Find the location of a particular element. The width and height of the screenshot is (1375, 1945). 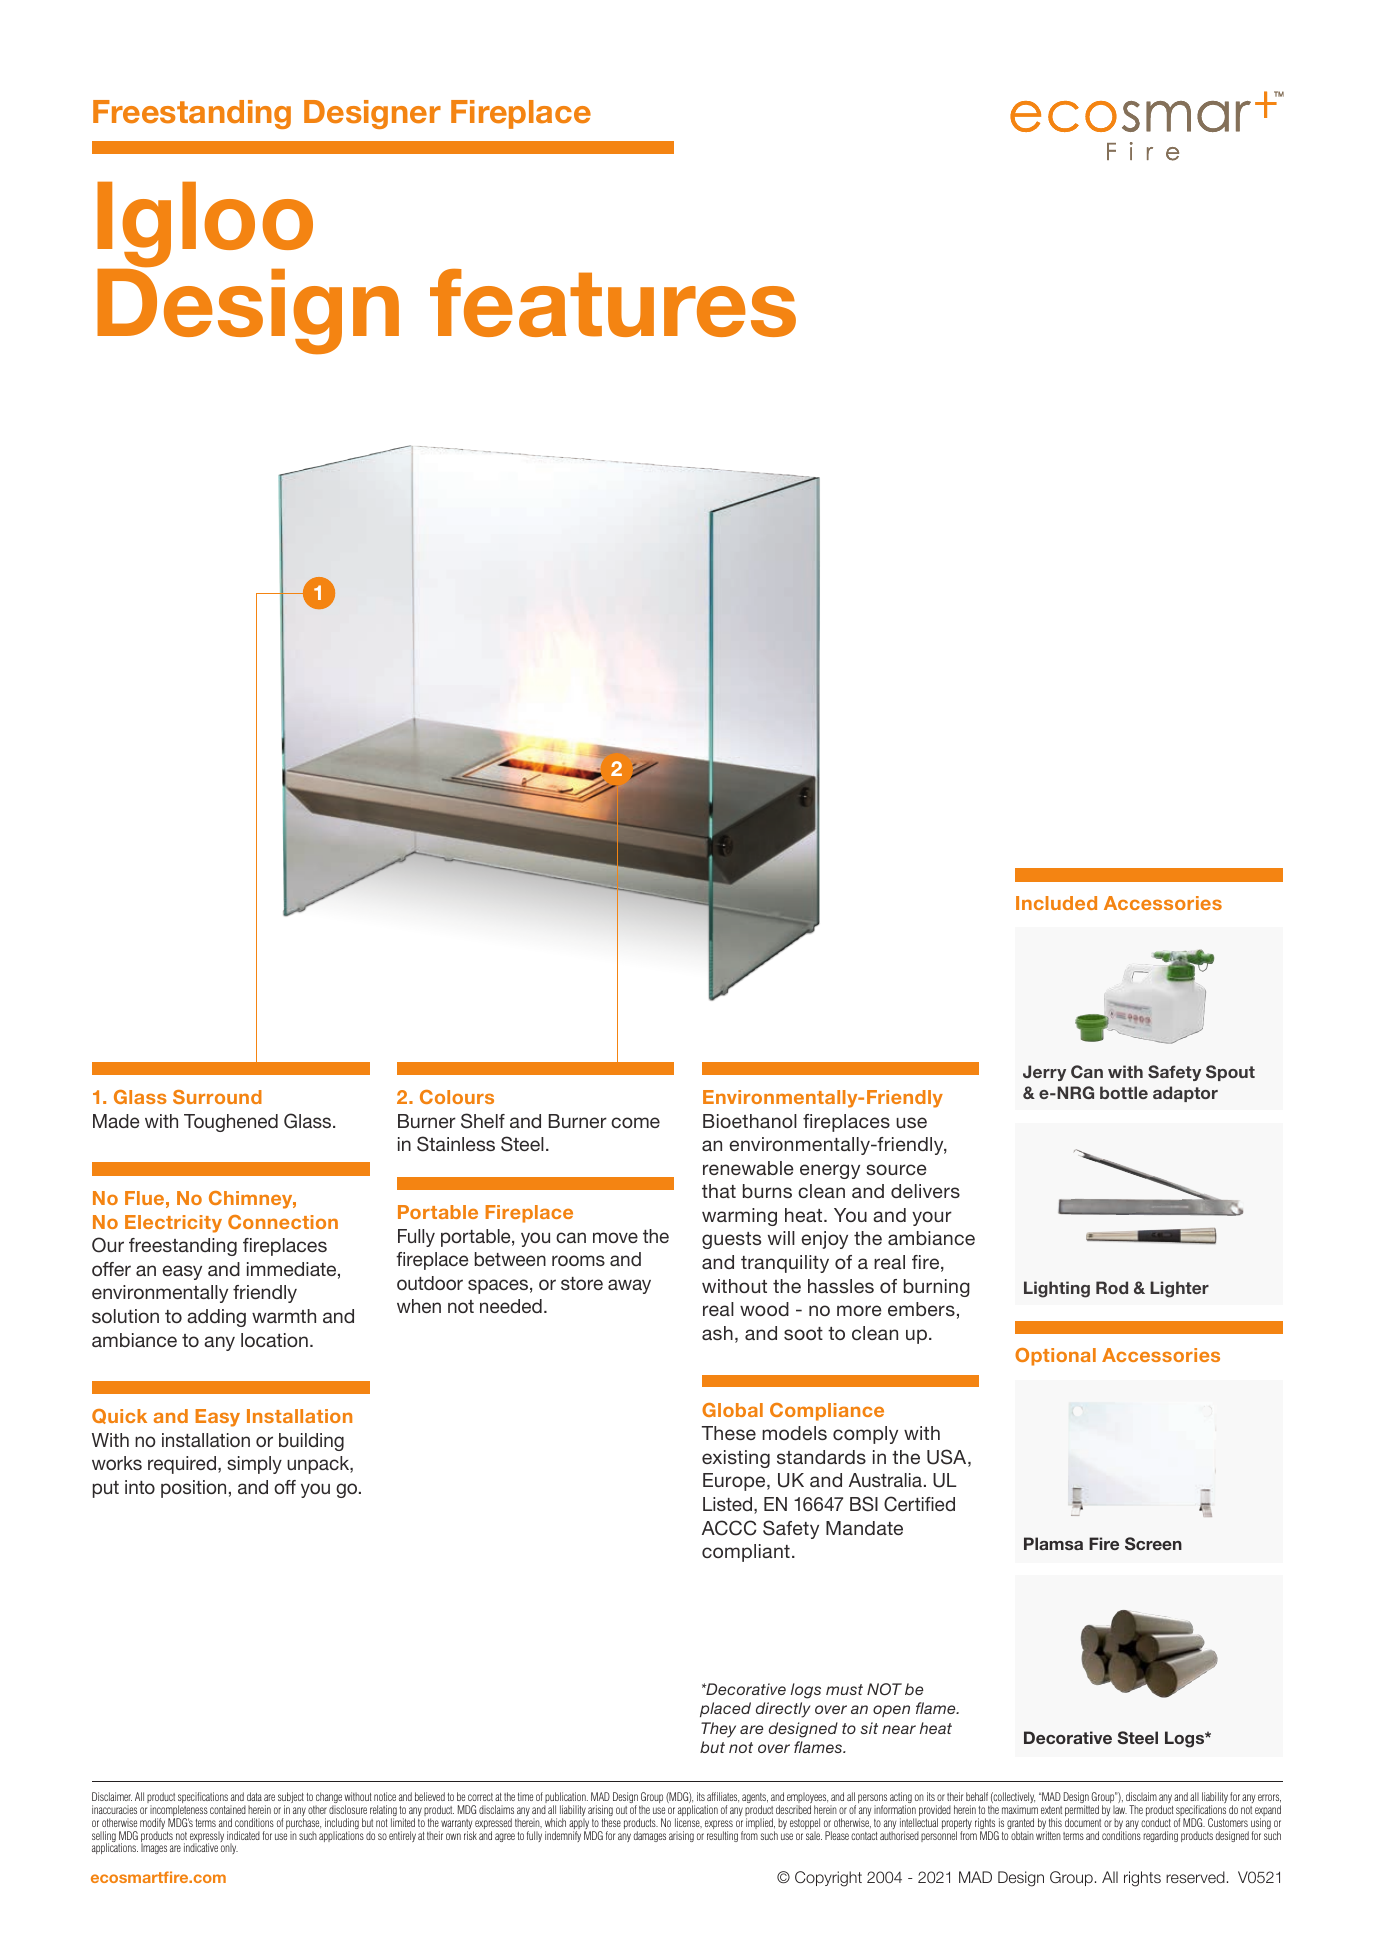

Surround is located at coordinates (217, 1097).
